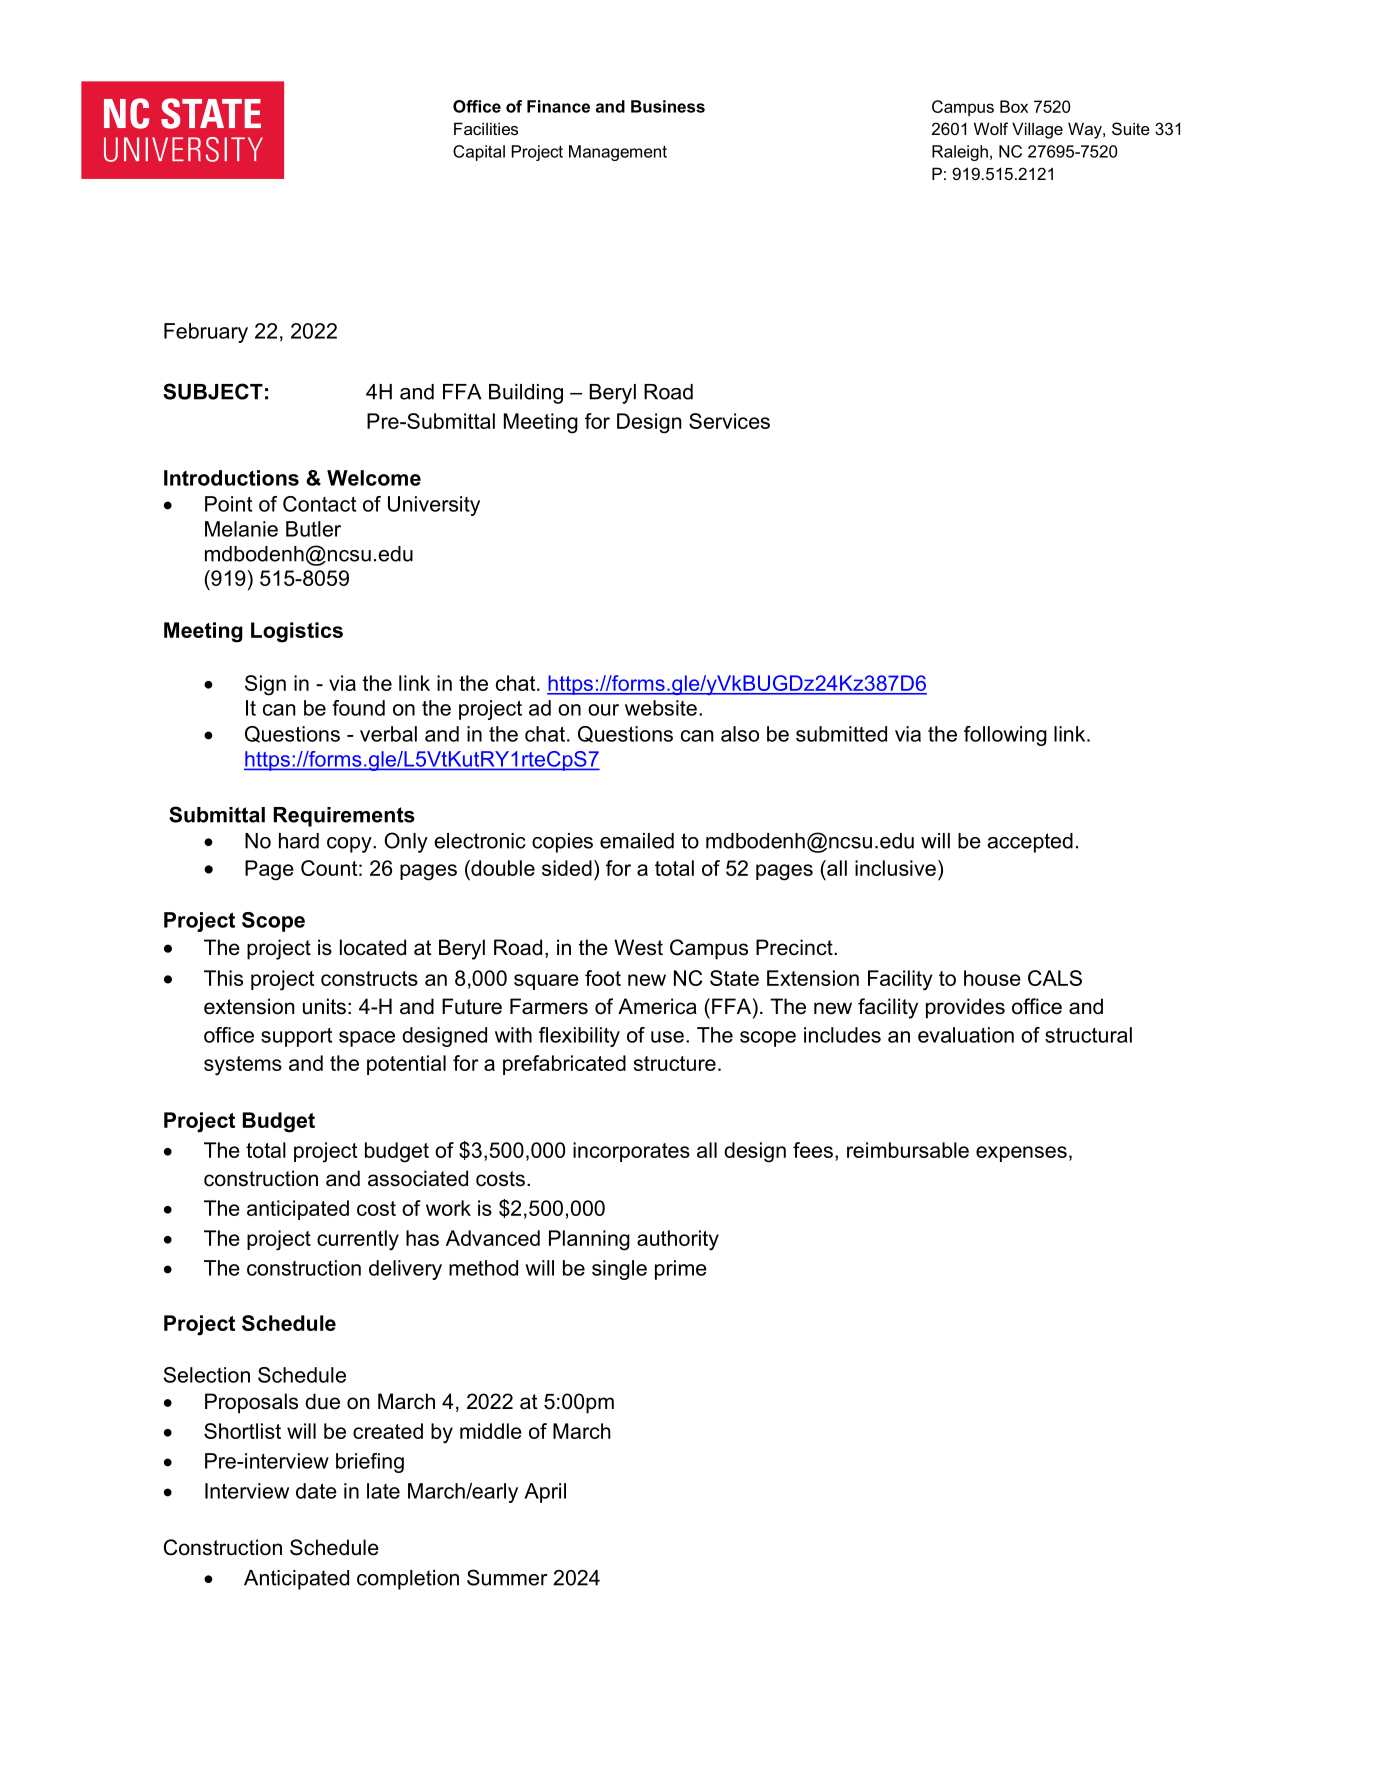 This screenshot has width=1383, height=1790. I want to click on Capital, so click(479, 153).
